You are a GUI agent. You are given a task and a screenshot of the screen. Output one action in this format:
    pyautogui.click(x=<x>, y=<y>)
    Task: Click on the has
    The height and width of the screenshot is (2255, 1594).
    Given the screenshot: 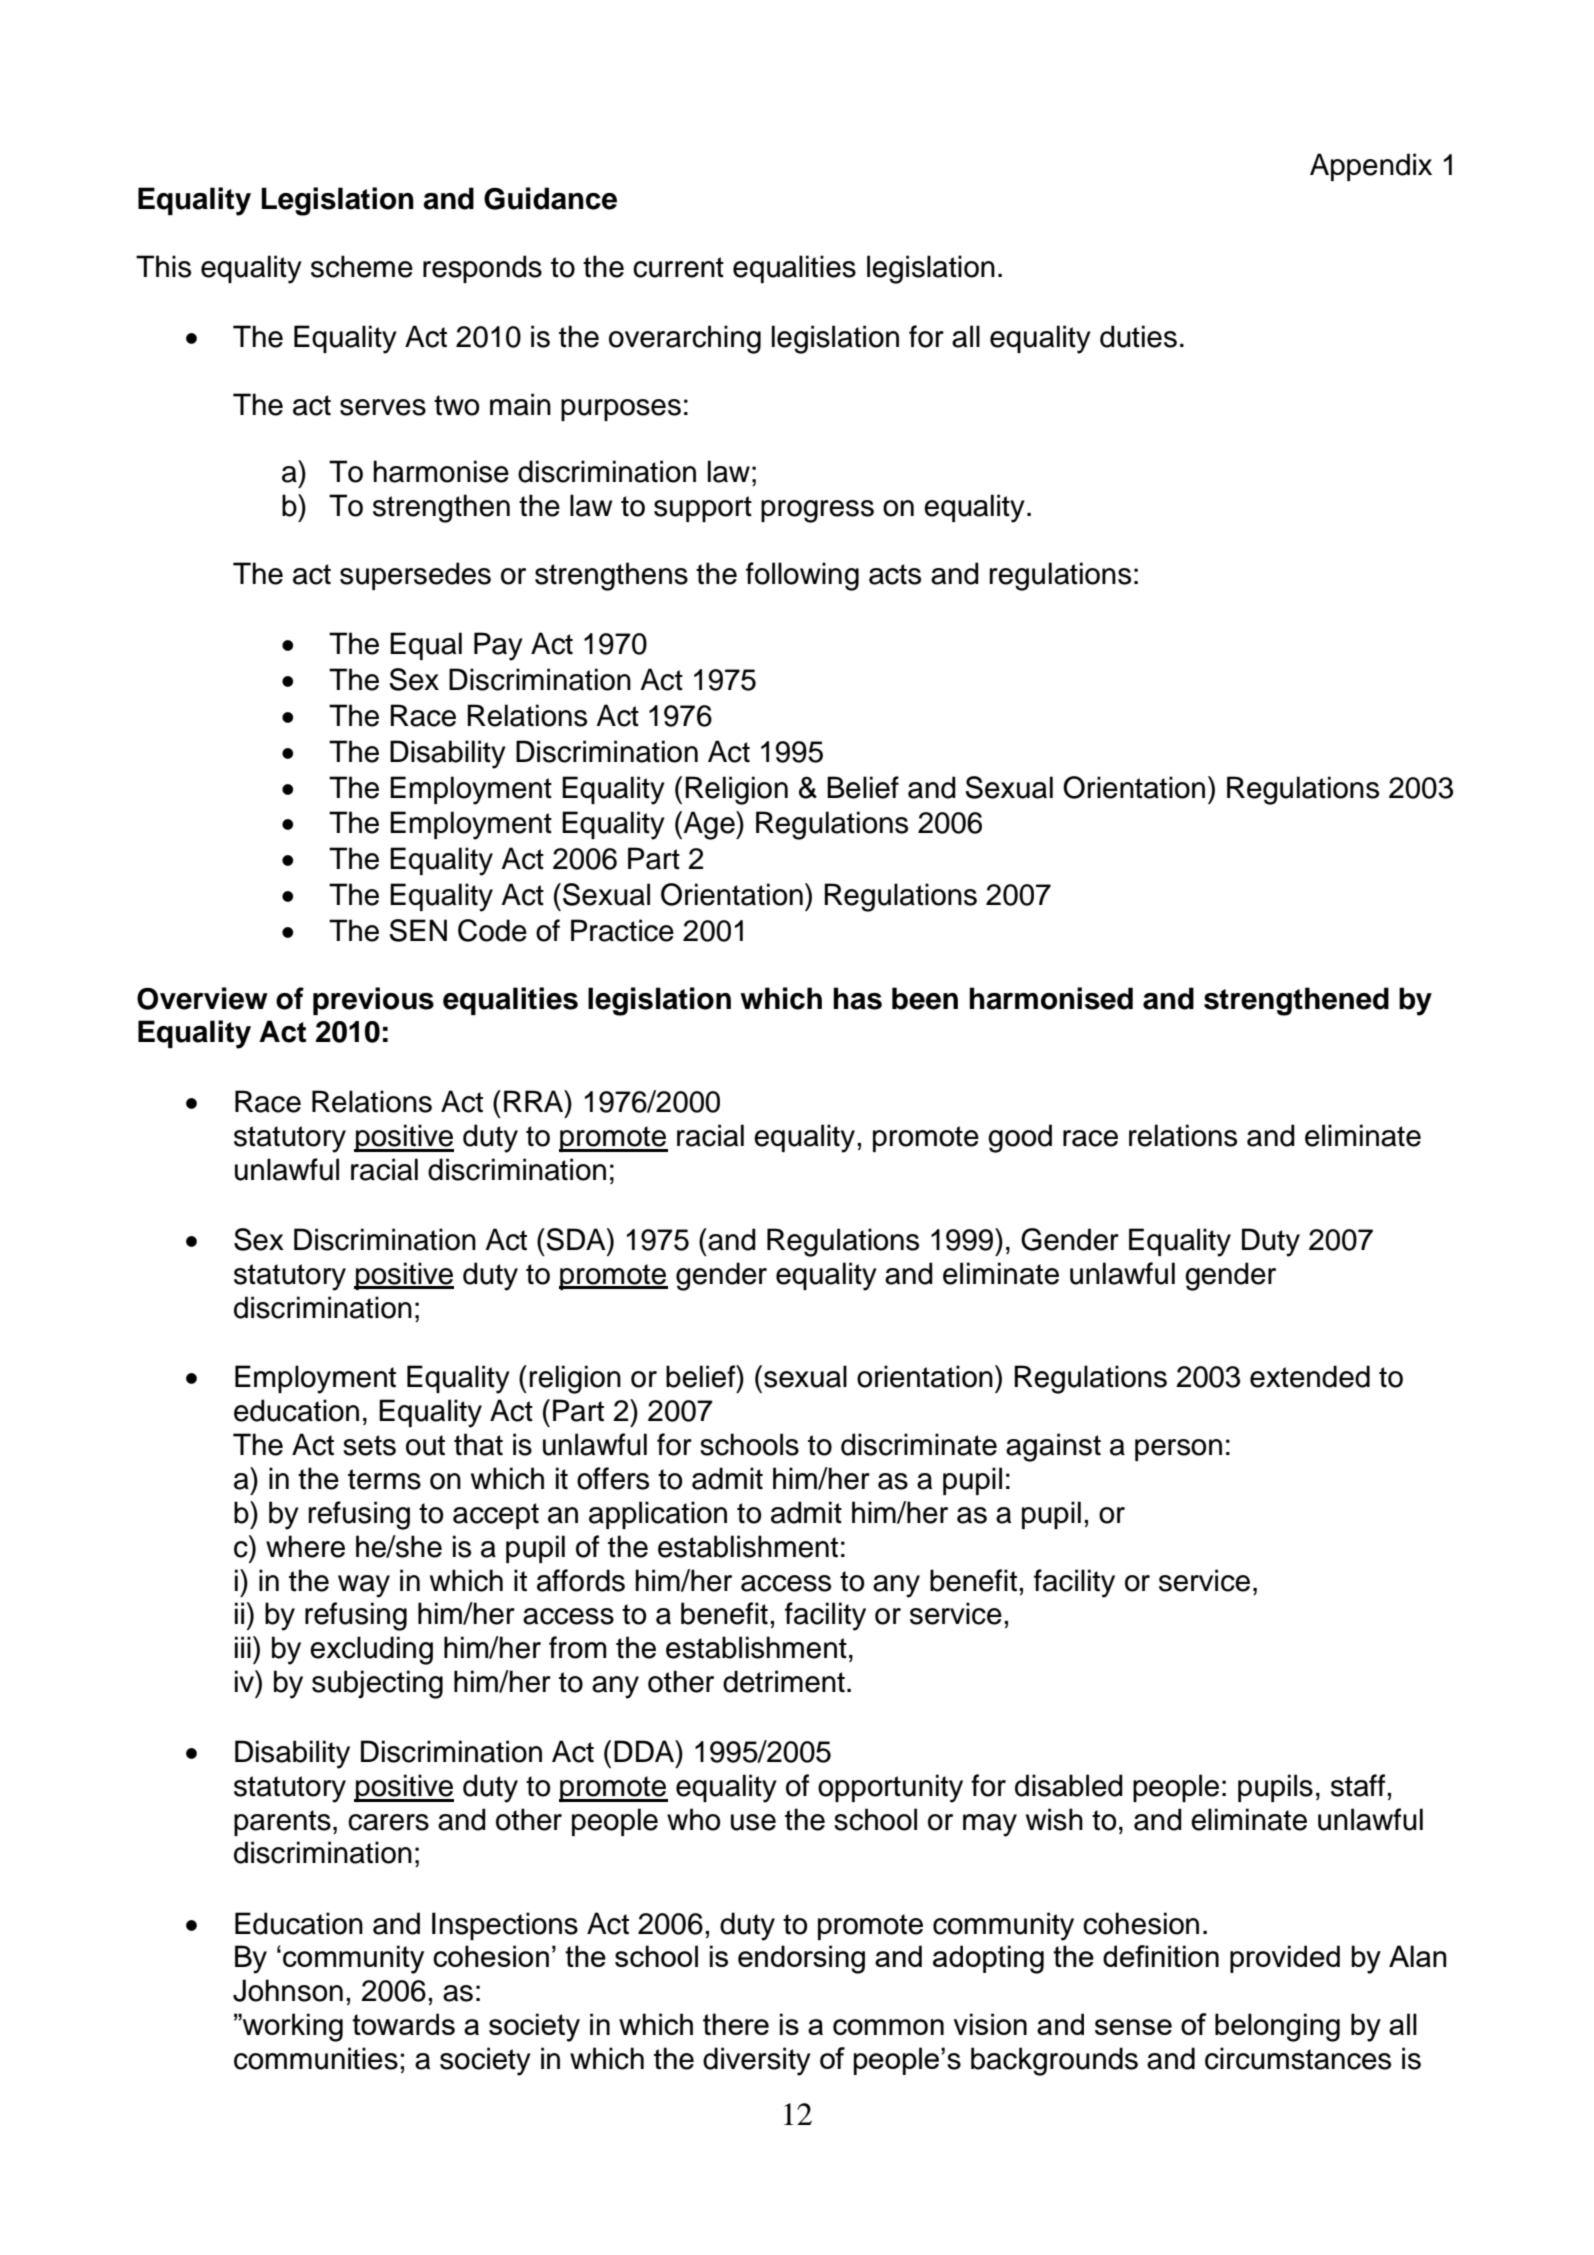 What is the action you would take?
    pyautogui.click(x=857, y=998)
